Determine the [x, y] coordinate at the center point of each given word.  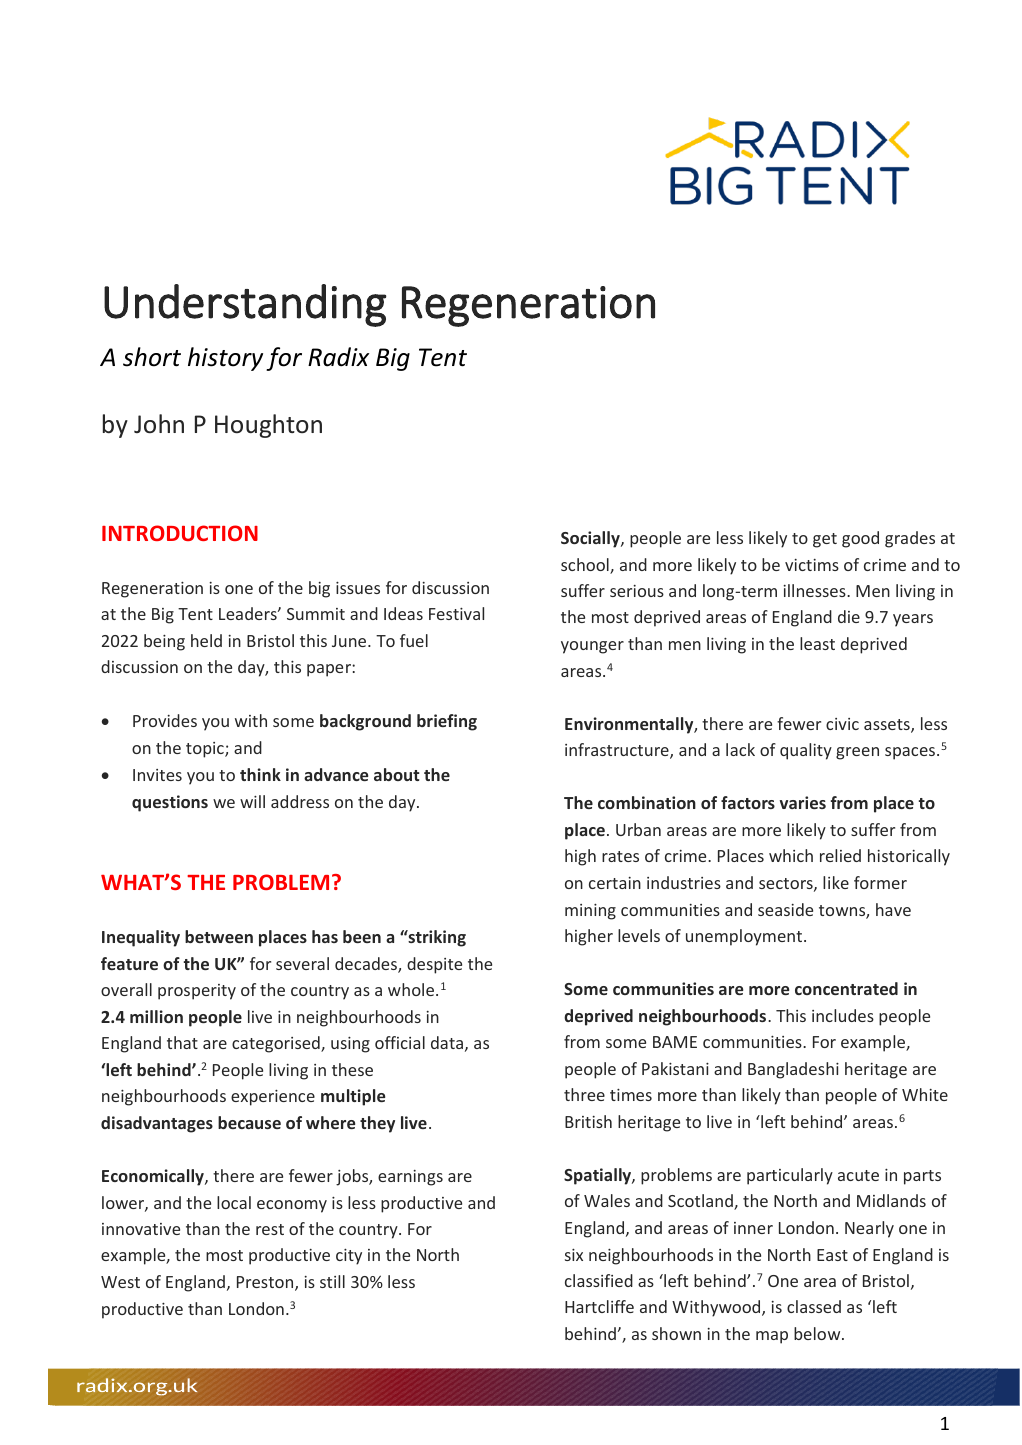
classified [599, 1280]
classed [814, 1306]
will [252, 801]
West [120, 1282]
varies [803, 802]
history [225, 359]
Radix [338, 357]
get [825, 540]
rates [620, 856]
